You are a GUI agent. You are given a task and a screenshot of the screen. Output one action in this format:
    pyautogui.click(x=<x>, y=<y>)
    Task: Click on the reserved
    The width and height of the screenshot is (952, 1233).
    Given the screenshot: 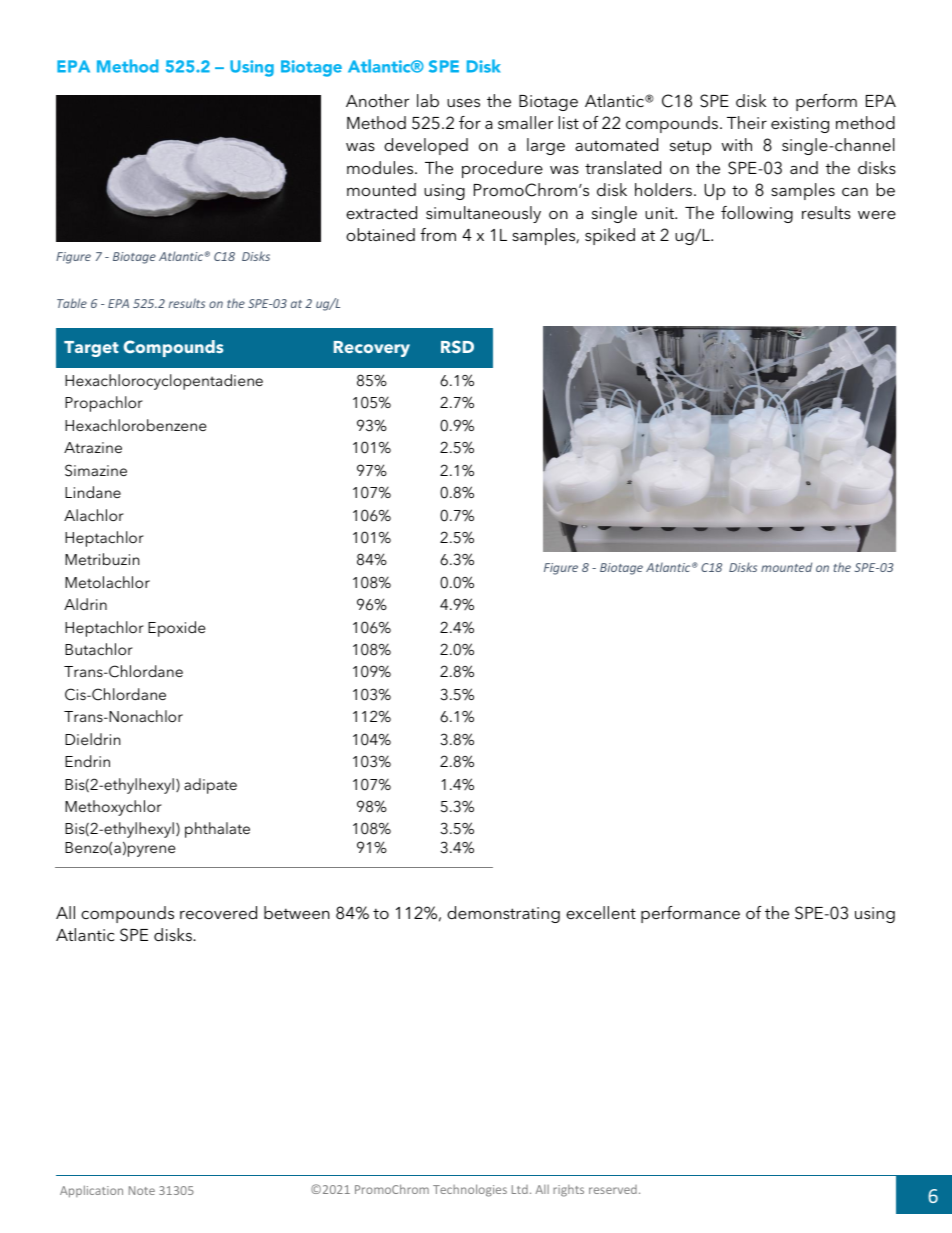 What is the action you would take?
    pyautogui.click(x=613, y=1189)
